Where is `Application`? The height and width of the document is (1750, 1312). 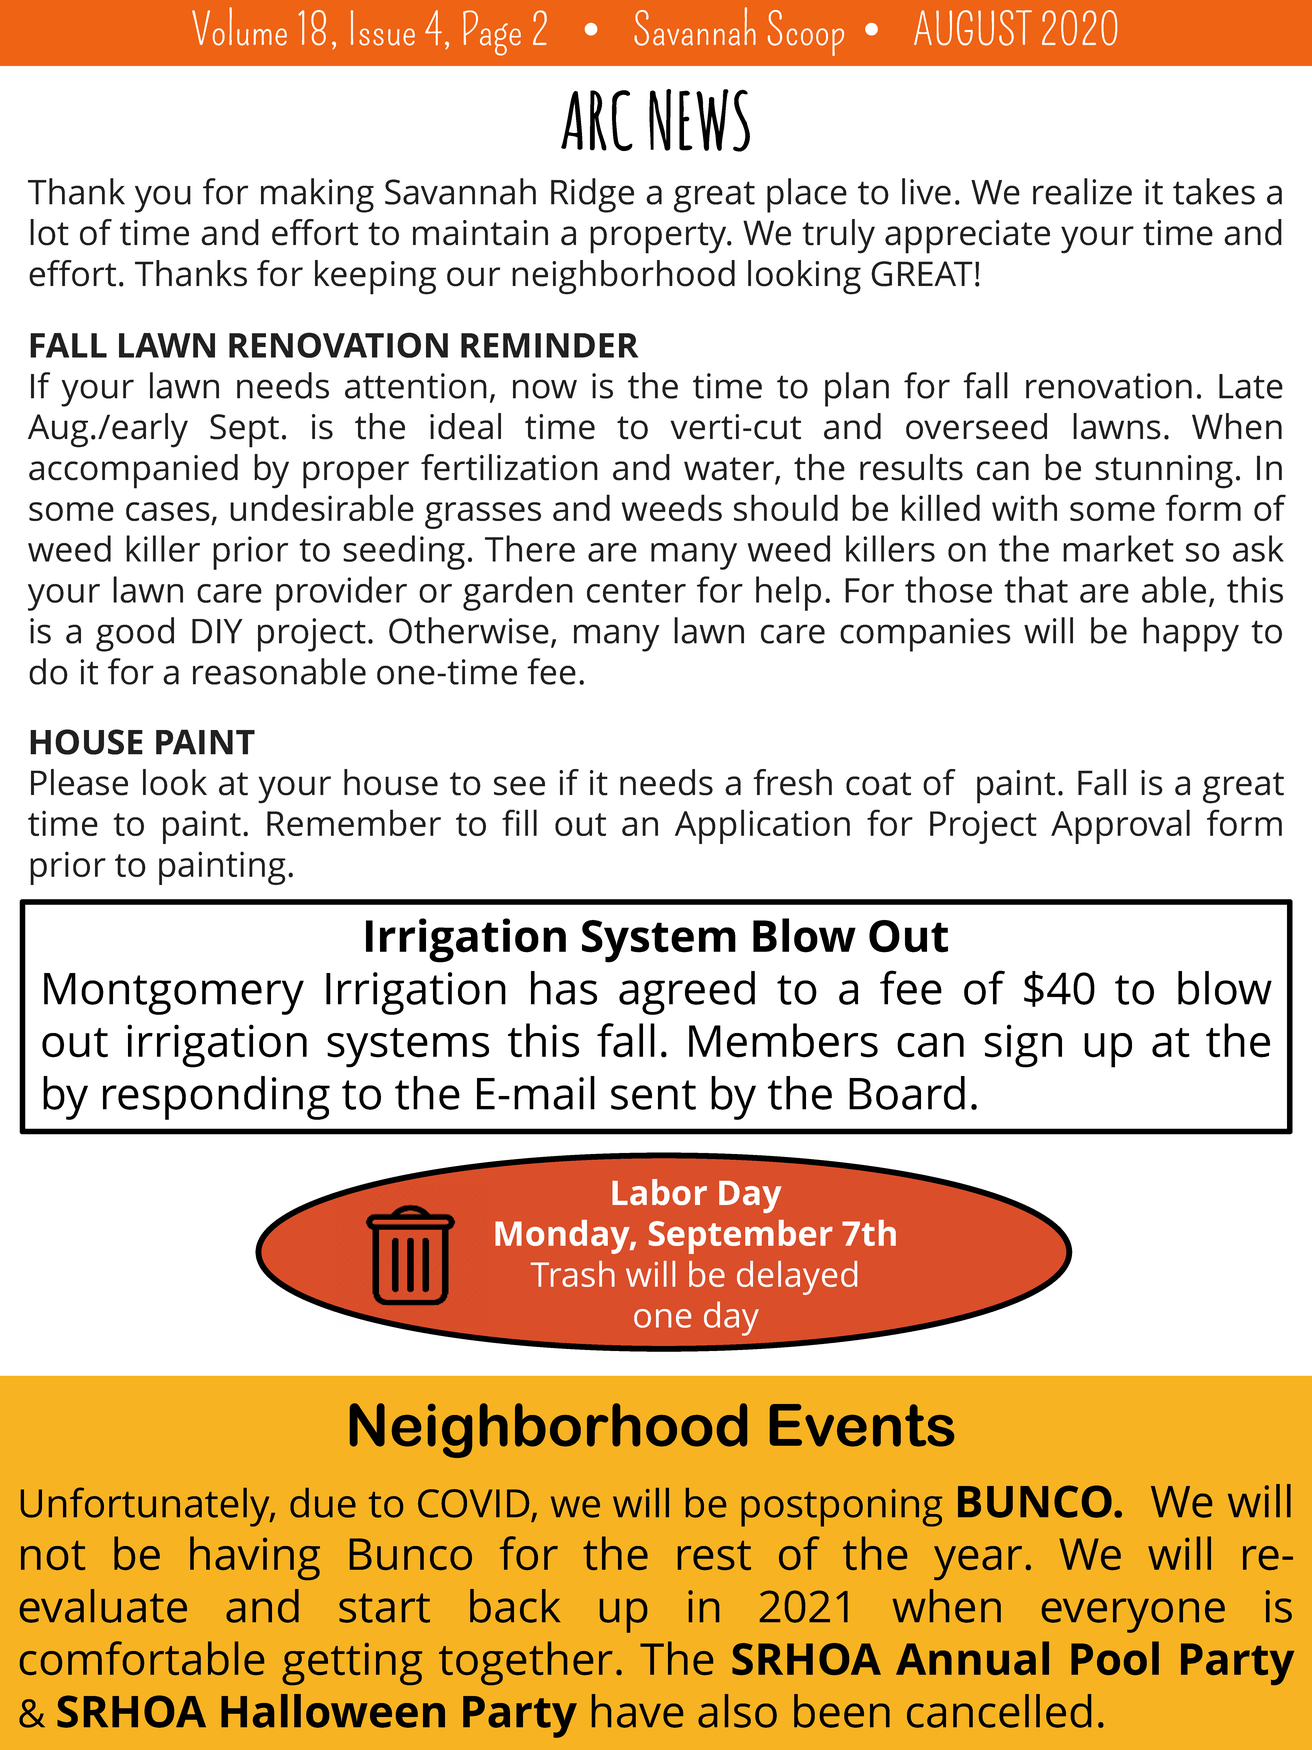 Application is located at coordinates (762, 826).
